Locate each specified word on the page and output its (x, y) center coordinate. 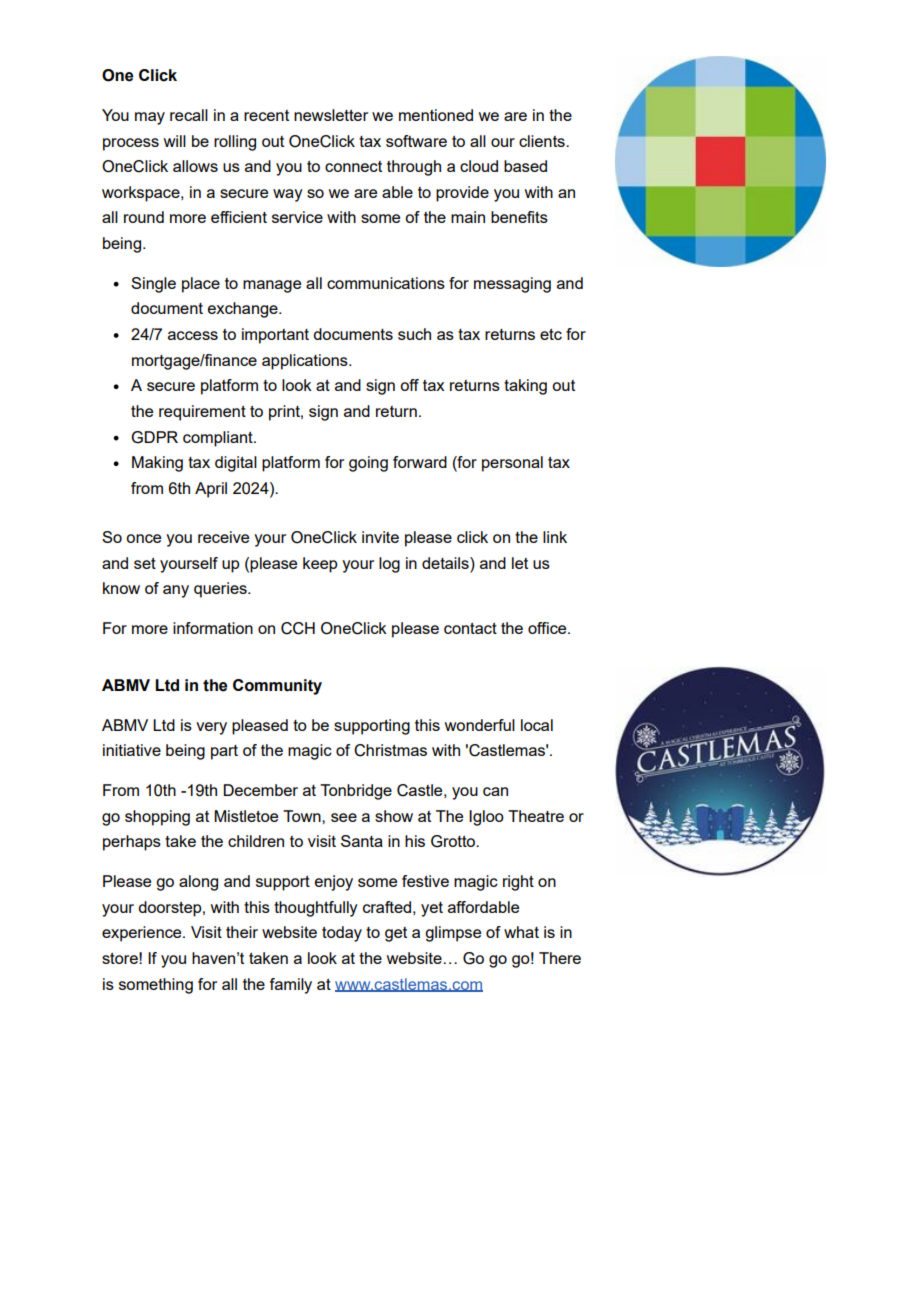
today (342, 934)
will (175, 141)
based (525, 166)
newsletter (331, 115)
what (521, 932)
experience (143, 934)
